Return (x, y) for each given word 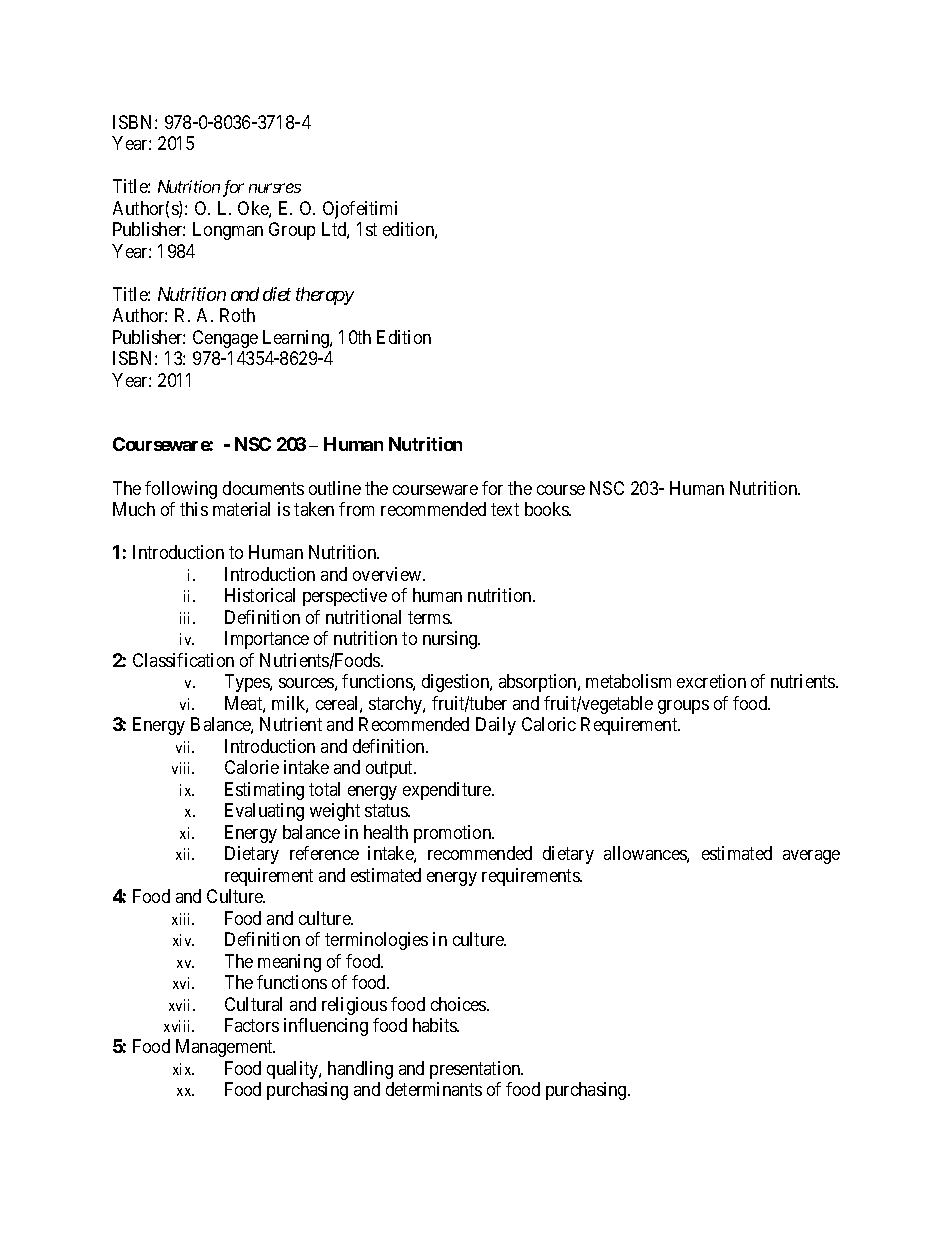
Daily (496, 726)
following (181, 490)
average (811, 857)
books (548, 509)
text (505, 509)
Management (225, 1048)
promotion (454, 834)
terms (429, 617)
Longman (228, 231)
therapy (325, 296)
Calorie (252, 767)
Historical (260, 595)
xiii (183, 919)
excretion (711, 681)
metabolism (628, 681)
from (356, 509)
